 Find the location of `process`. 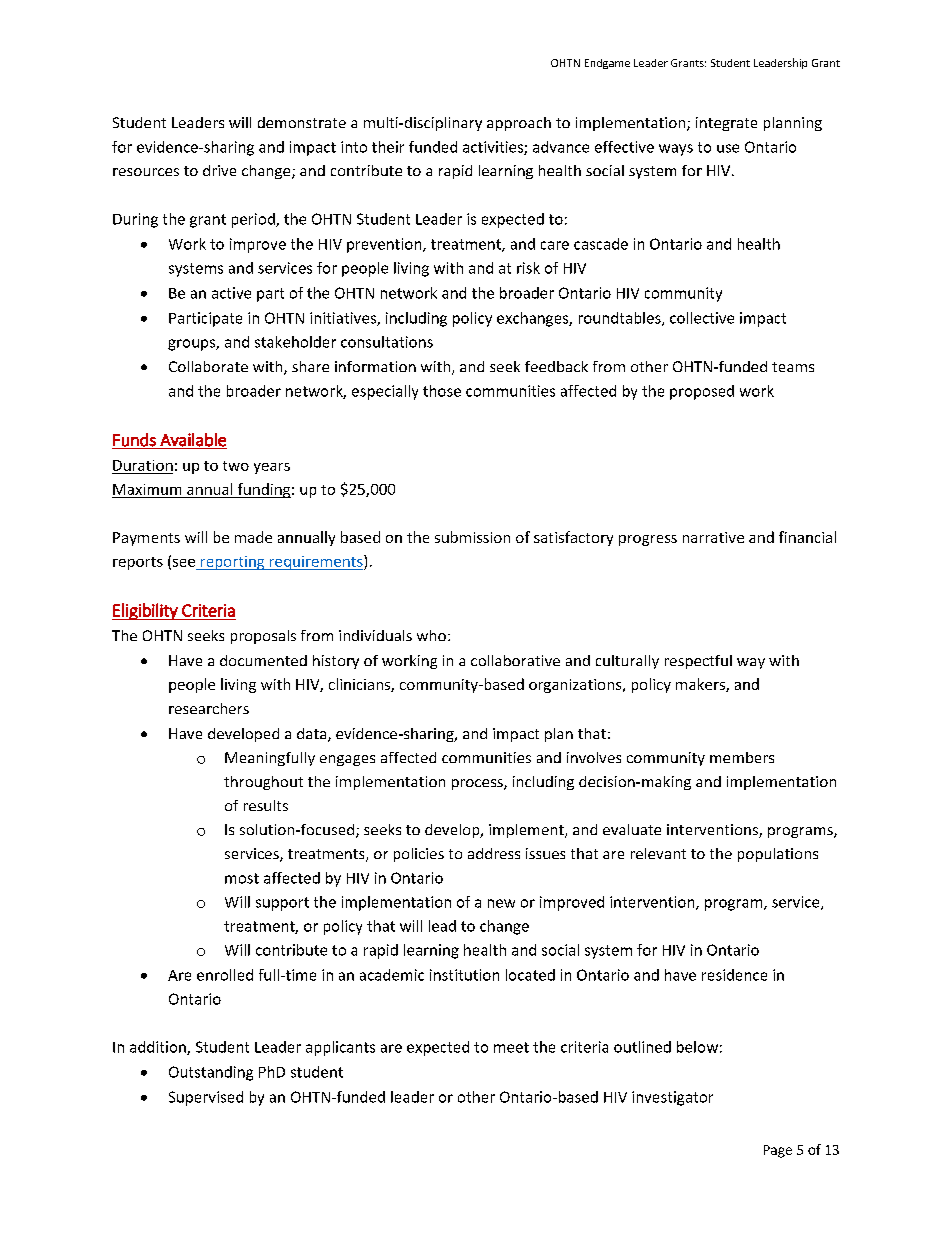

process is located at coordinates (478, 784).
